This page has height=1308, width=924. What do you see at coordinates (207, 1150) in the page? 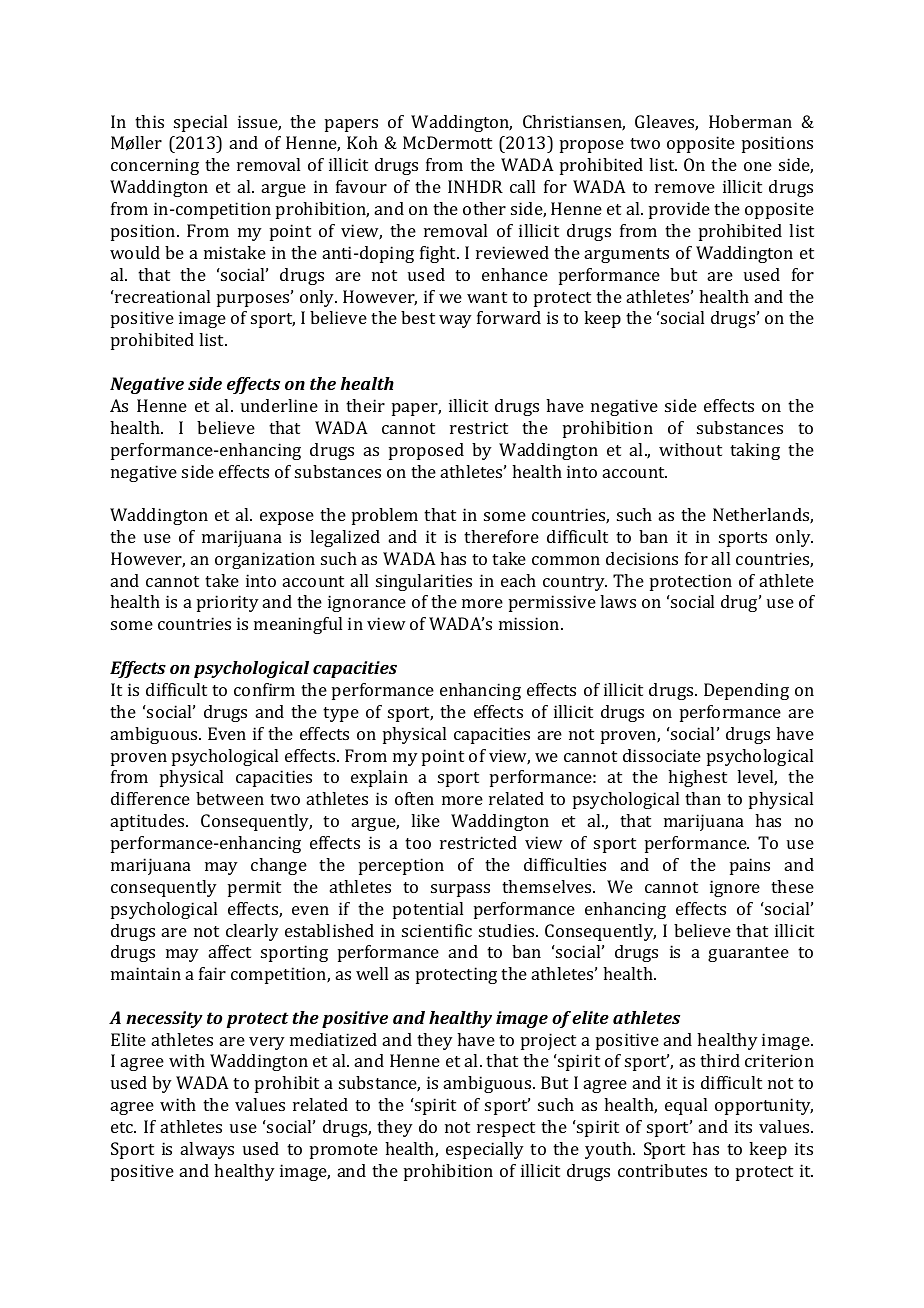
I see `always` at bounding box center [207, 1150].
